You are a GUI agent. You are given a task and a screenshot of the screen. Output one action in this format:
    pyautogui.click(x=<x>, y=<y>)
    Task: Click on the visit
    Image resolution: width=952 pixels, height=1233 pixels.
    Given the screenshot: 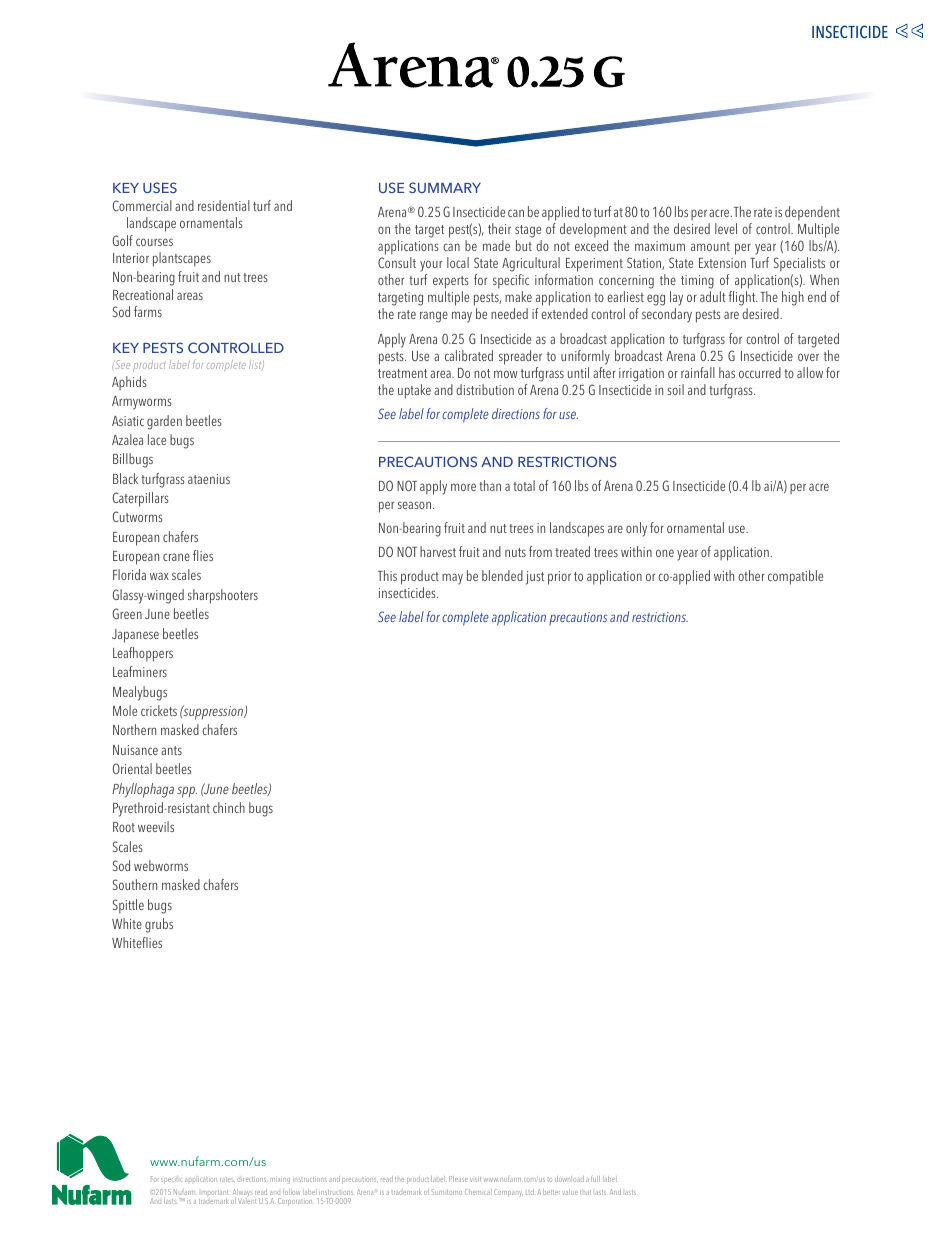 What is the action you would take?
    pyautogui.click(x=475, y=1179)
